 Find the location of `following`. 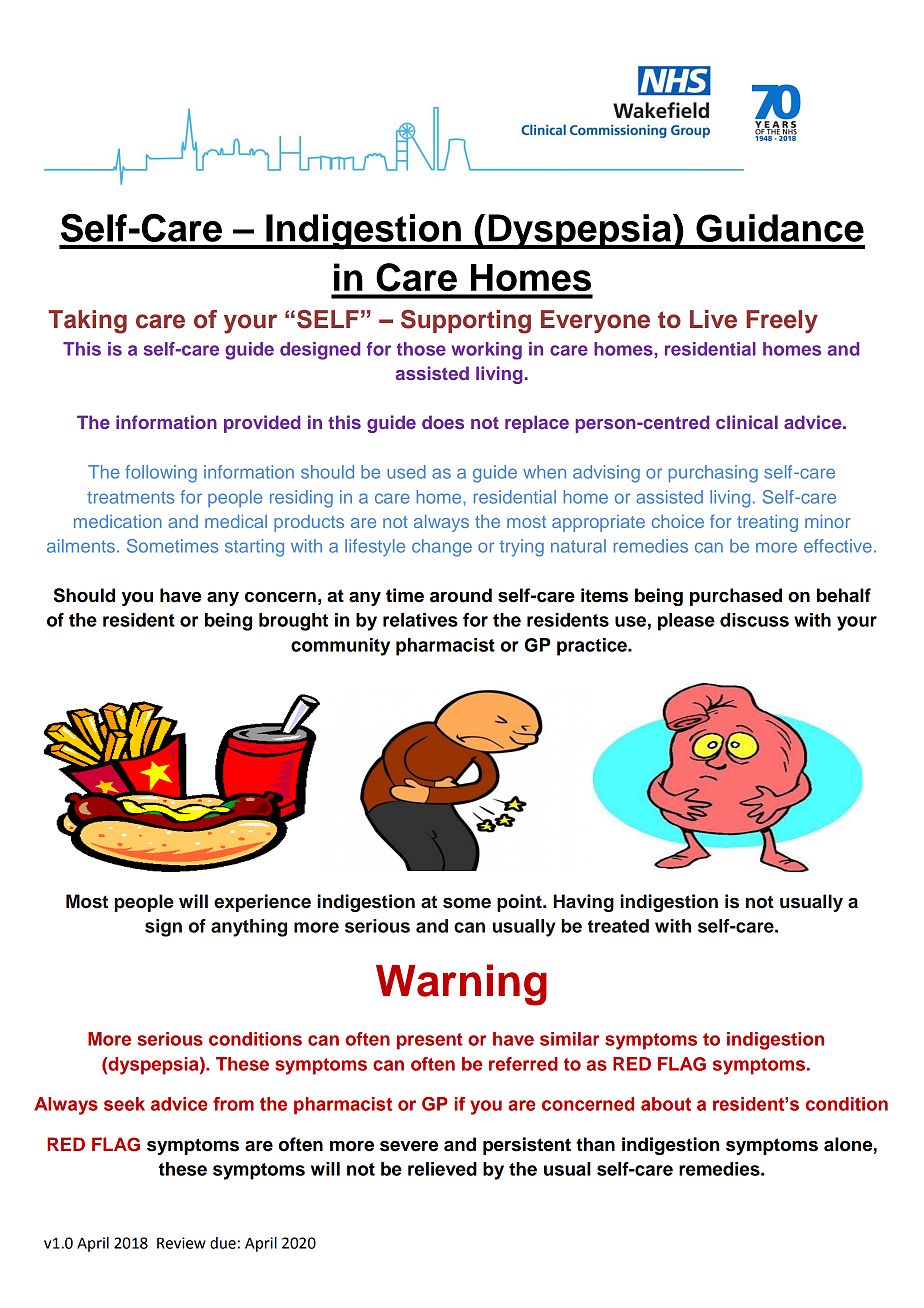

following is located at coordinates (161, 474).
